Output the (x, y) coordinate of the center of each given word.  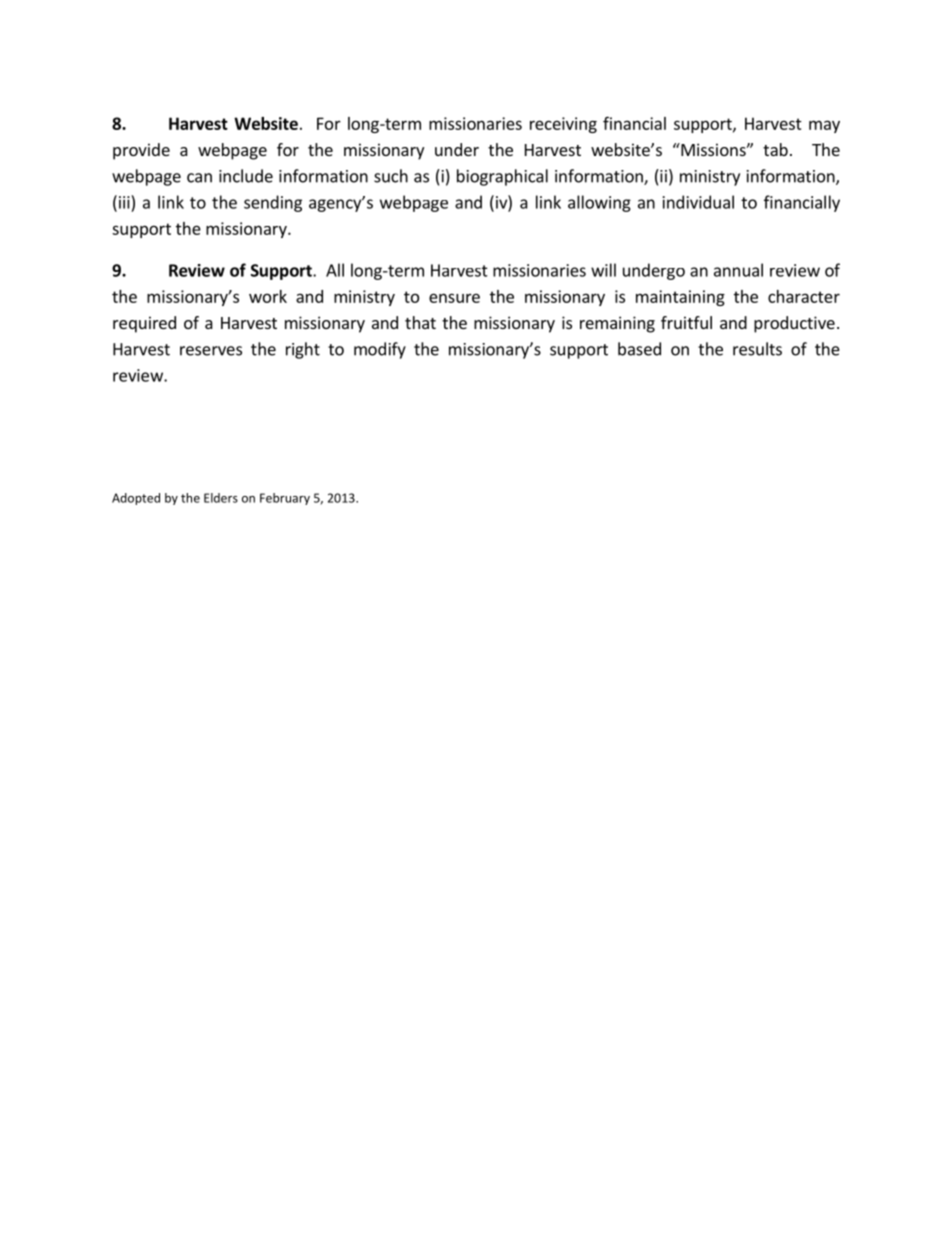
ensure (454, 298)
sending (273, 203)
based (639, 349)
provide (141, 151)
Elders (221, 498)
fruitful (686, 322)
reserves (211, 351)
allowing (599, 203)
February (285, 499)
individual (698, 202)
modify (380, 350)
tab (775, 149)
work (268, 296)
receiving (563, 125)
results (757, 349)
